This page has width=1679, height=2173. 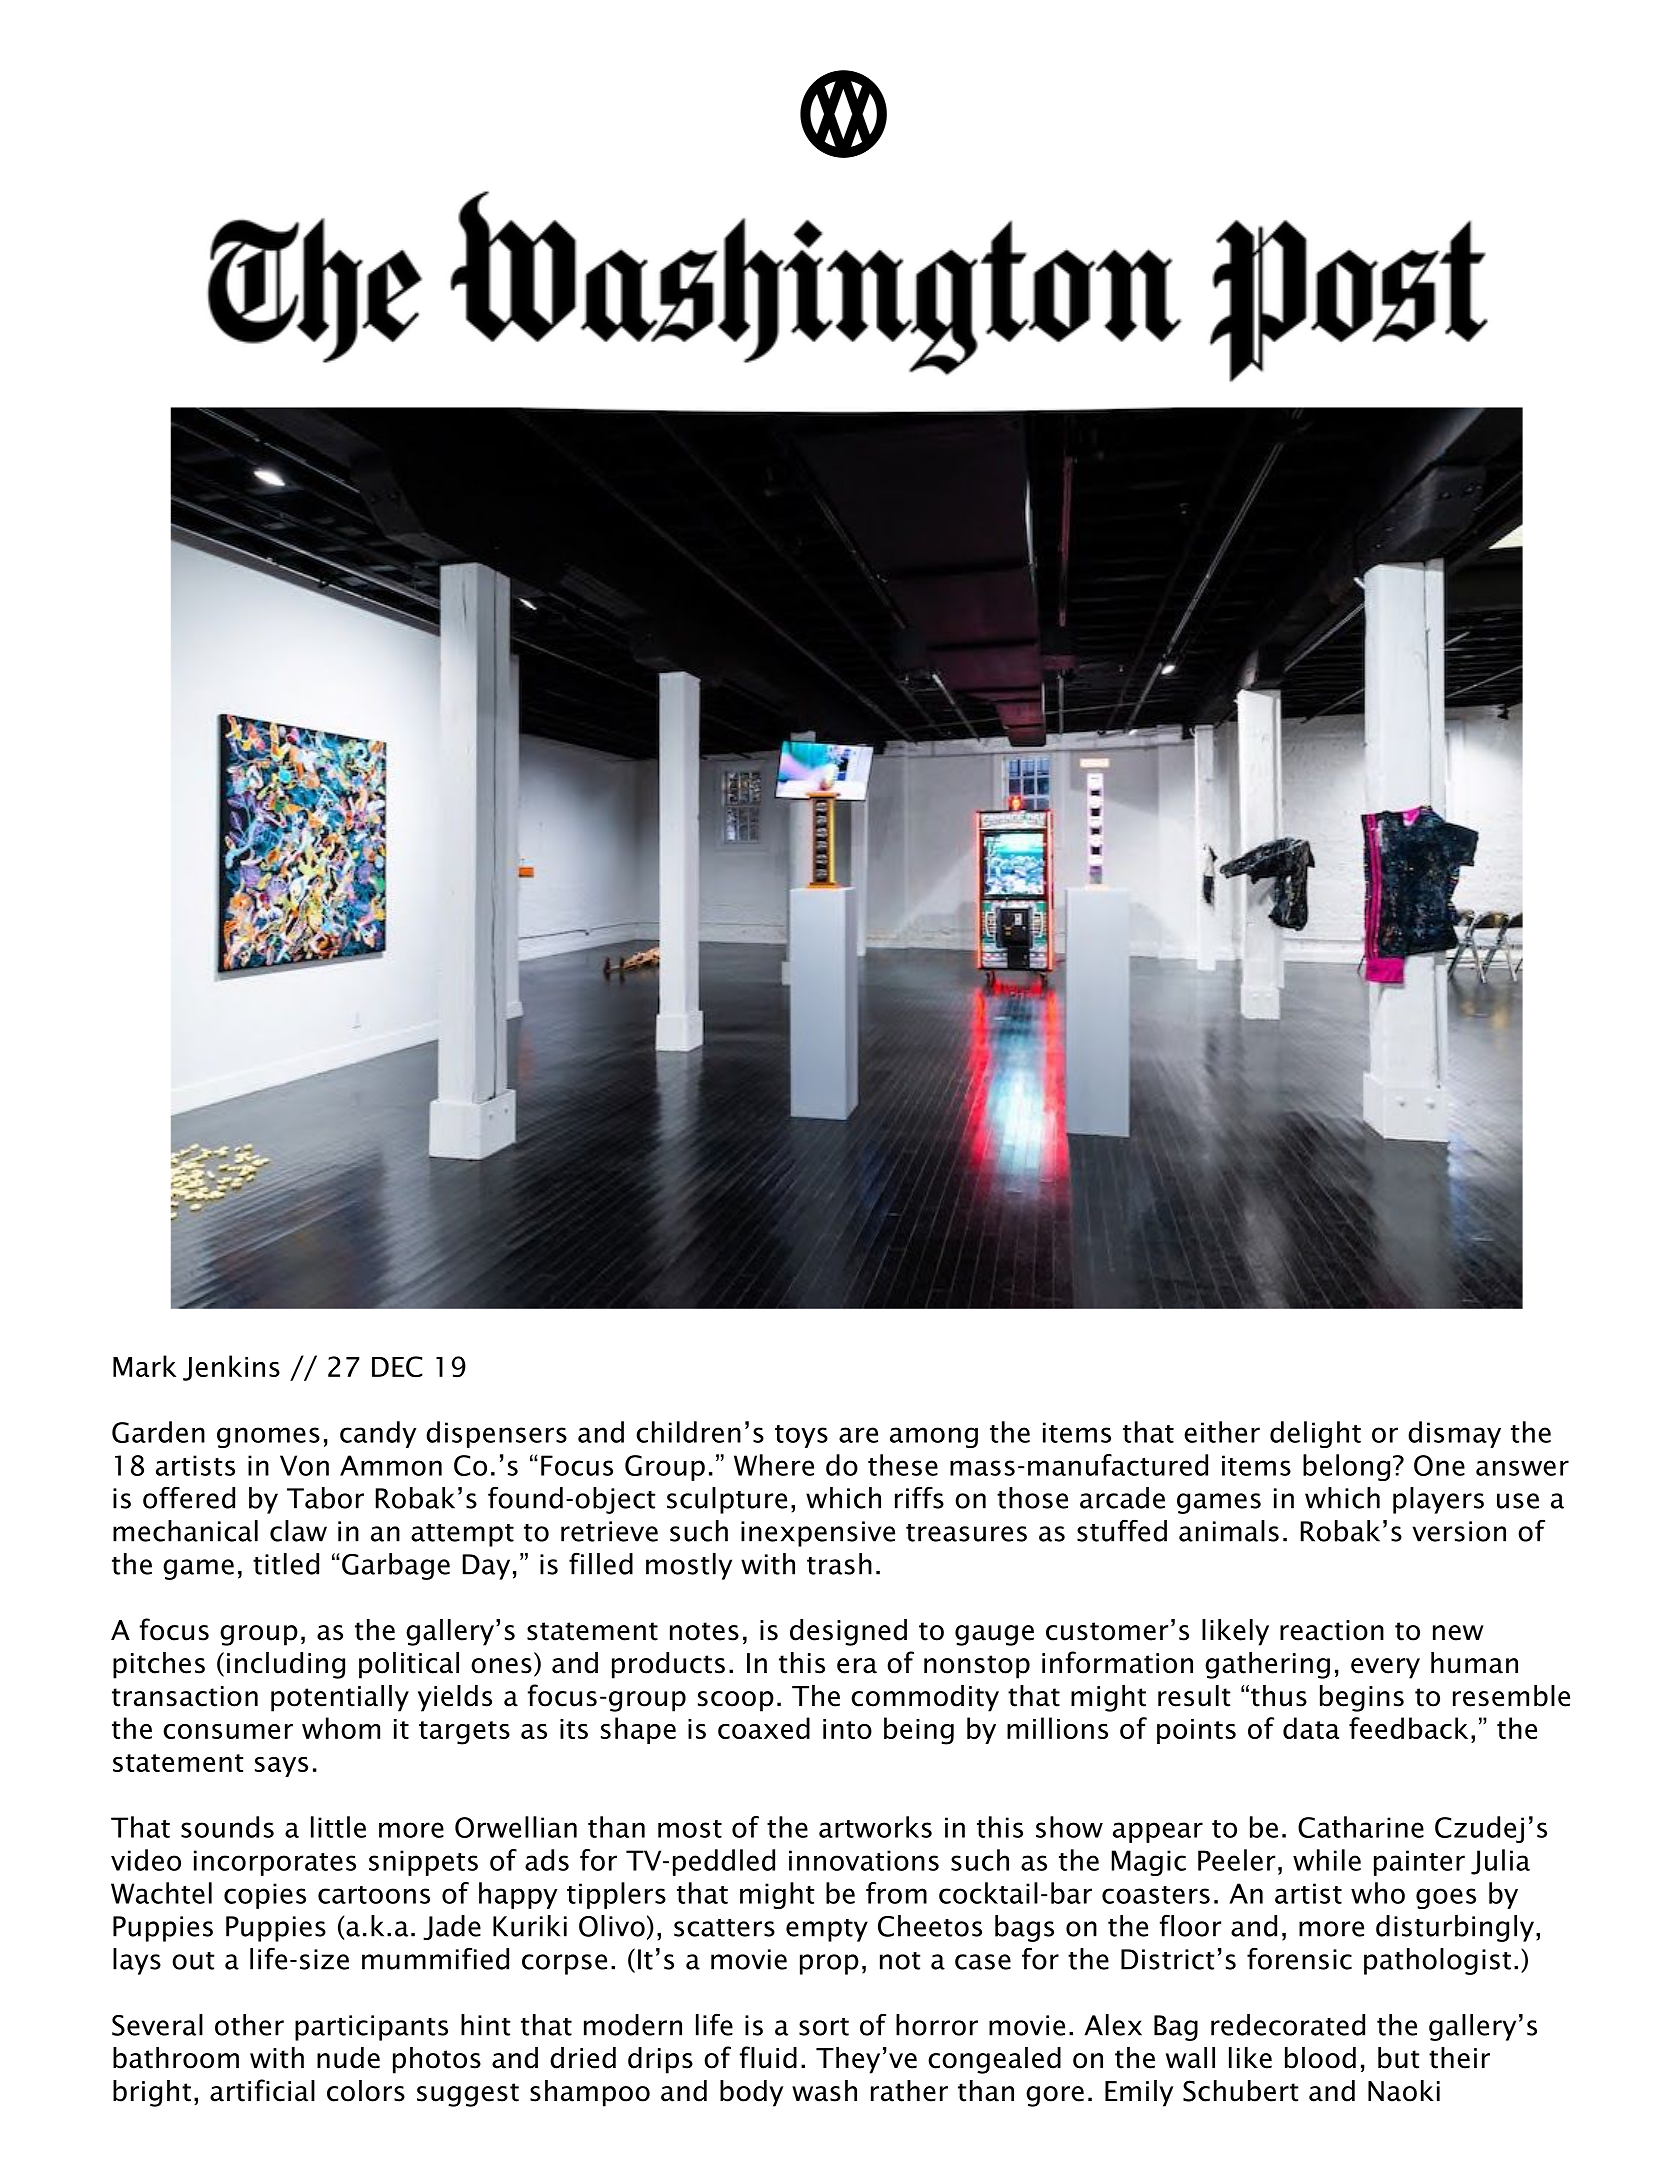 I want to click on blood, so click(x=1320, y=2058).
